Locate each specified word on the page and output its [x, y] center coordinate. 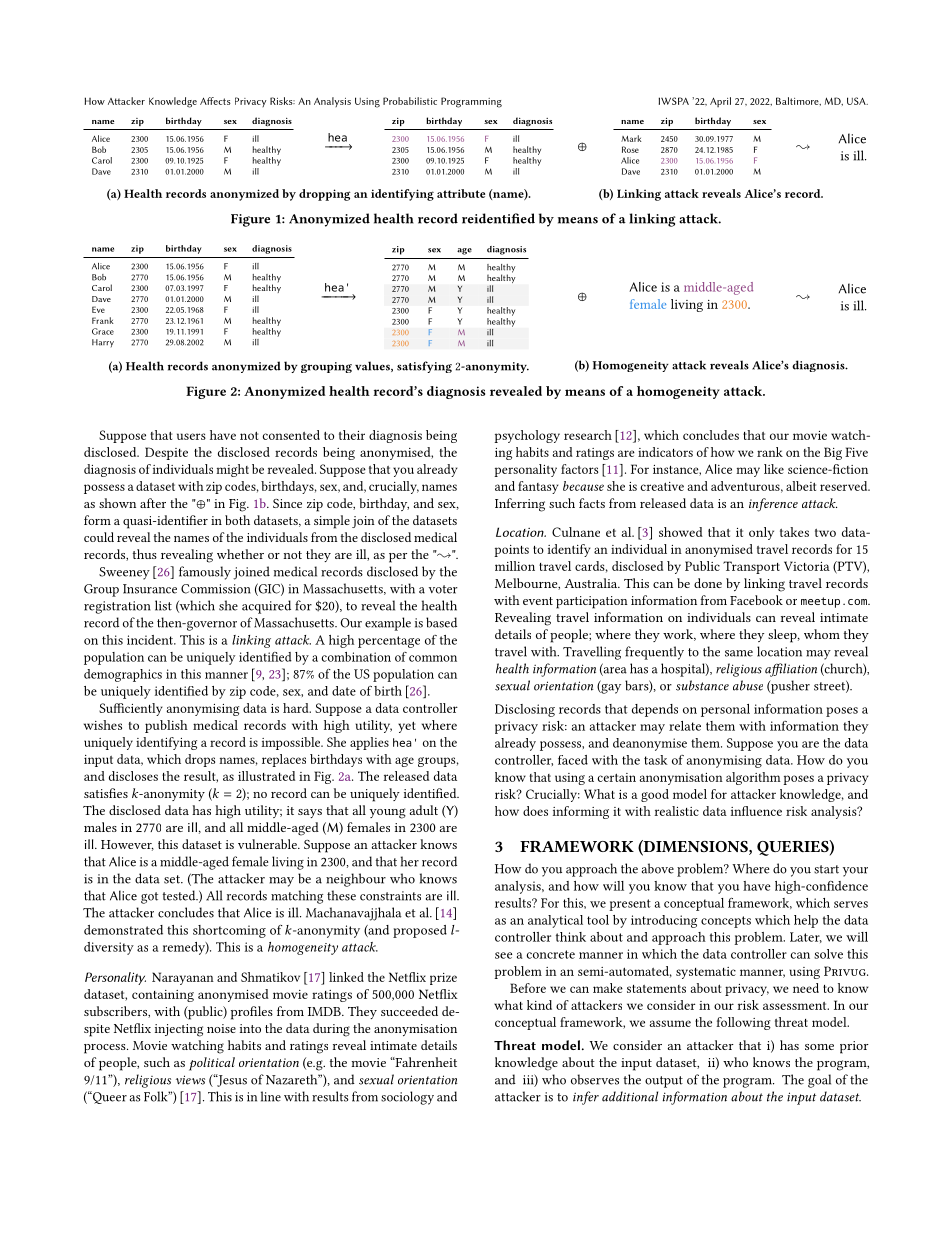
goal [819, 1081]
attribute [461, 193]
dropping [325, 195]
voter [443, 589]
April [720, 102]
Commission [216, 589]
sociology [407, 1098]
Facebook [756, 600]
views [190, 1080]
